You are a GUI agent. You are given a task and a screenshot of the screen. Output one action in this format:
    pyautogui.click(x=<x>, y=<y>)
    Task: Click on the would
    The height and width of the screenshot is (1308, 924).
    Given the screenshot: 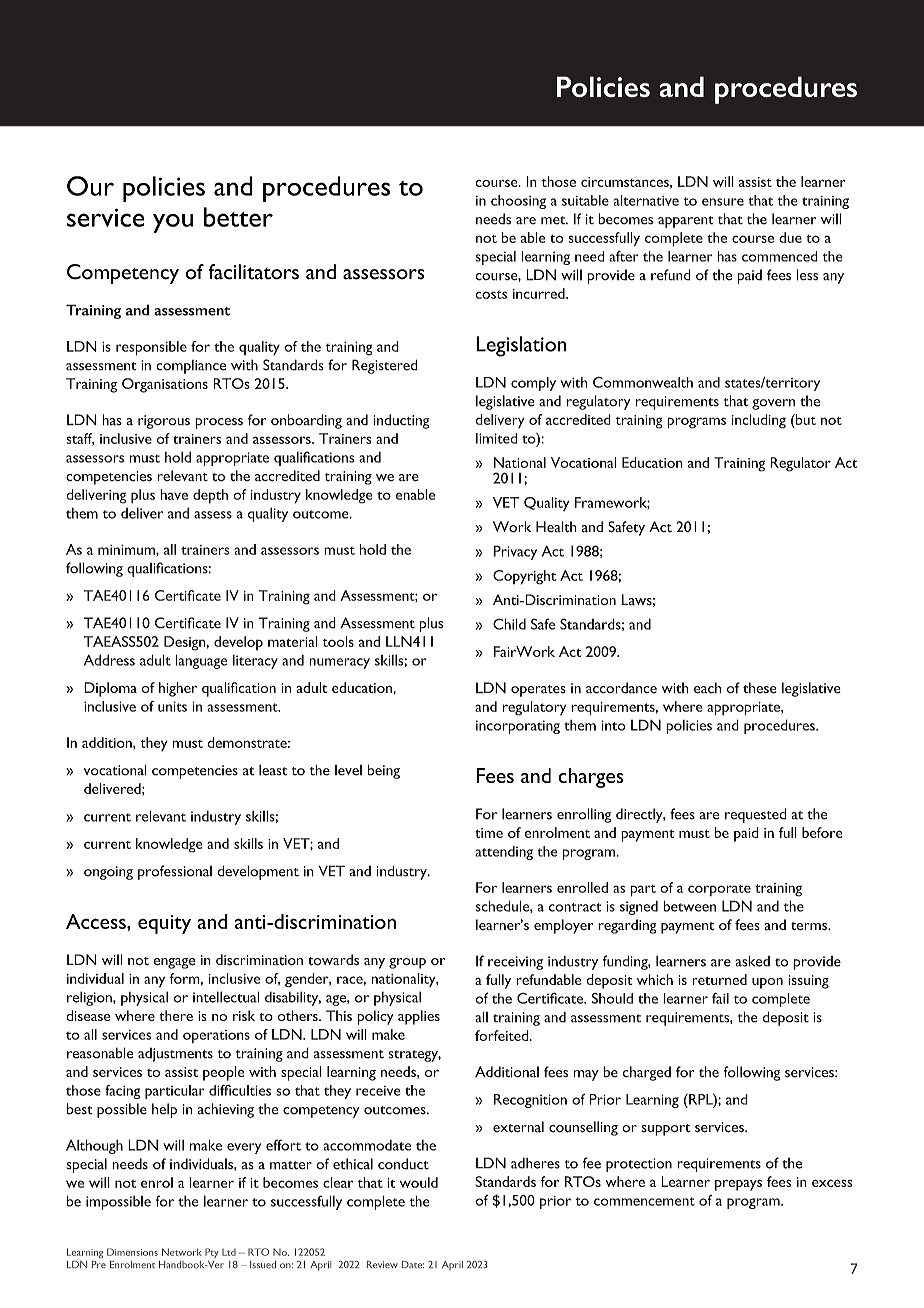 What is the action you would take?
    pyautogui.click(x=419, y=1182)
